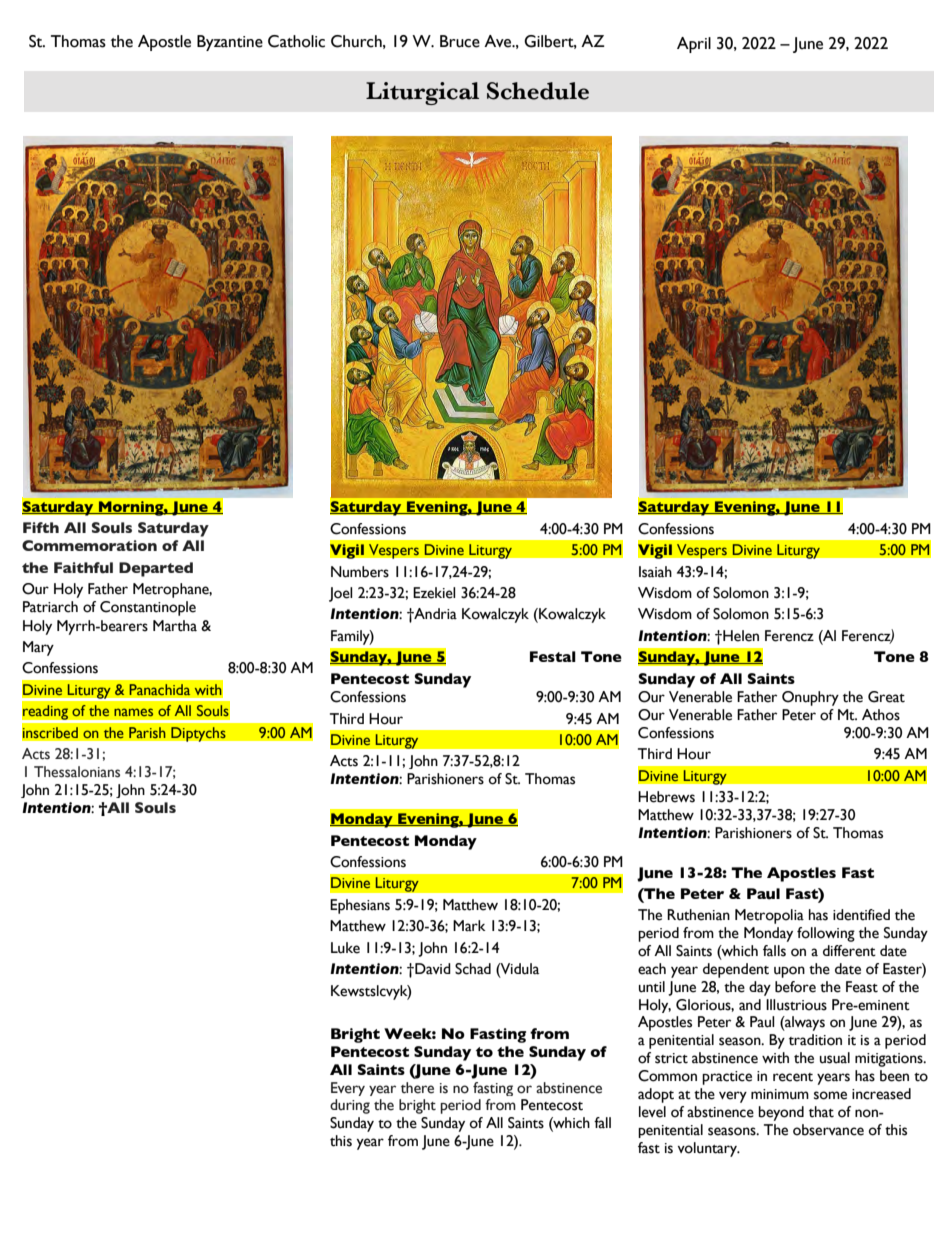 The width and height of the document is (952, 1233). What do you see at coordinates (350, 1106) in the document?
I see `during` at bounding box center [350, 1106].
